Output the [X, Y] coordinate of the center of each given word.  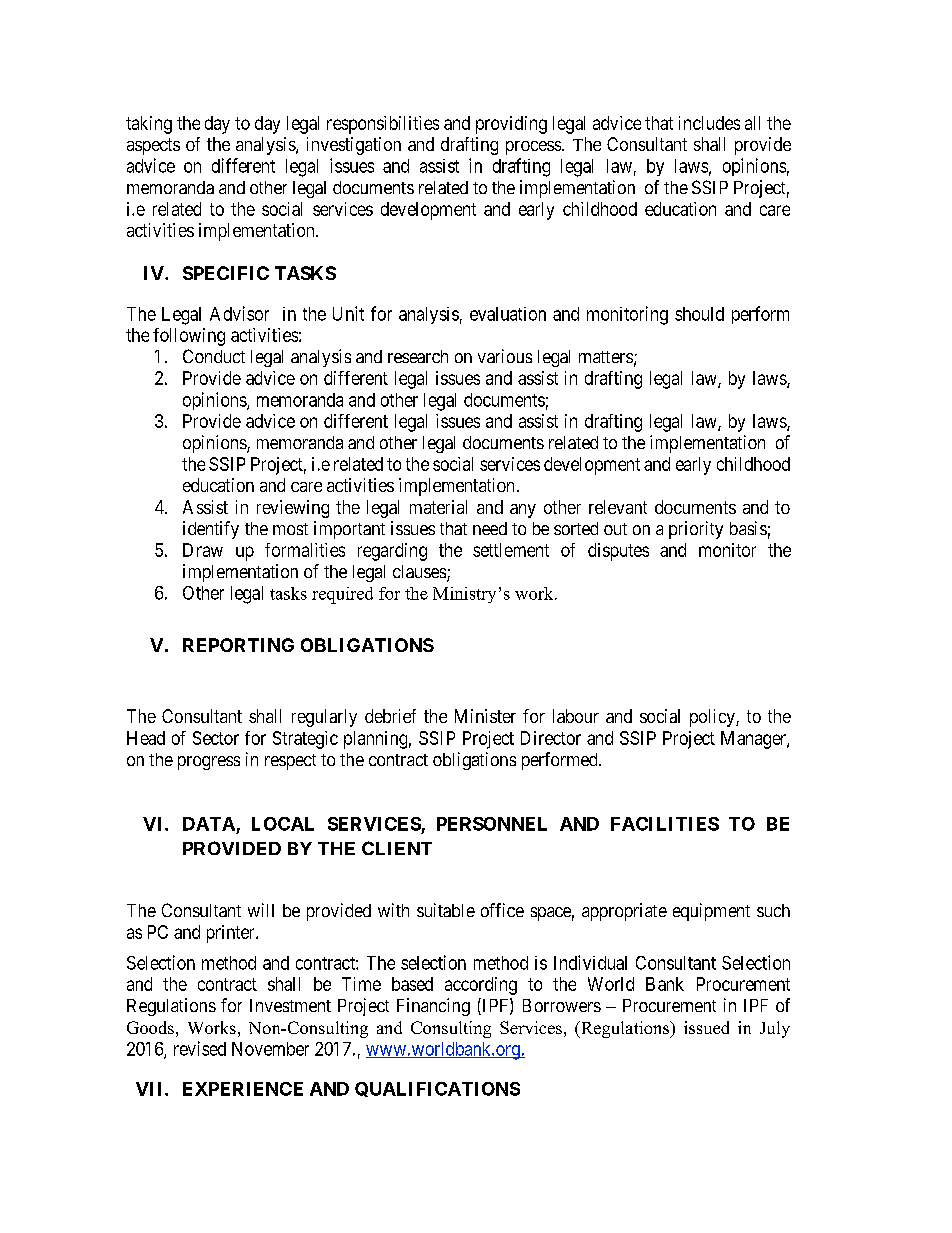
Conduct [214, 356]
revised [200, 1048]
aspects [153, 146]
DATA [209, 824]
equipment [711, 912]
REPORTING [238, 645]
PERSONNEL [492, 824]
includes [709, 123]
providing [511, 125]
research [418, 356]
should [699, 314]
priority [696, 530]
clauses [420, 573]
